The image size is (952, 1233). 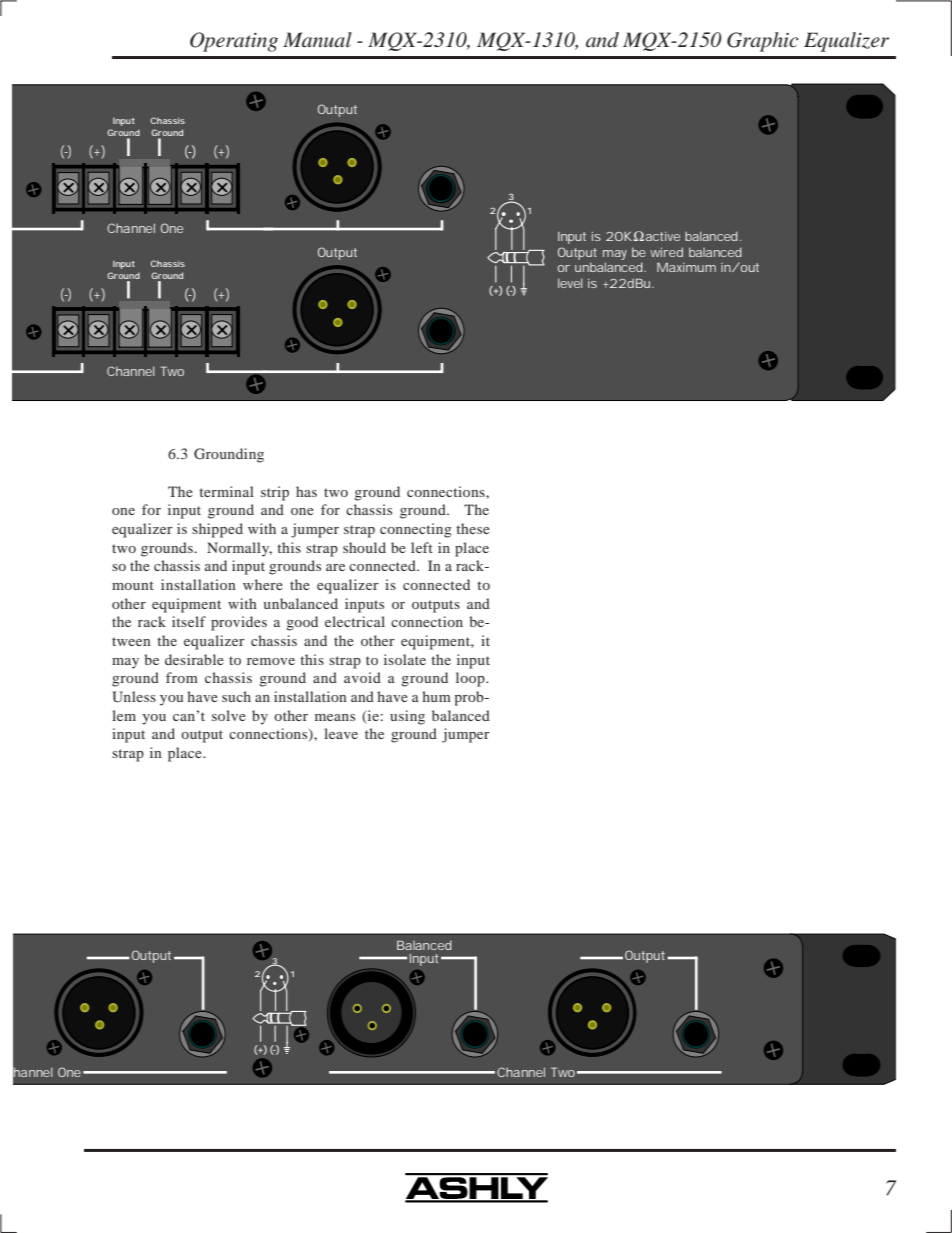 What do you see at coordinates (239, 549) in the screenshot?
I see `Normally` at bounding box center [239, 549].
